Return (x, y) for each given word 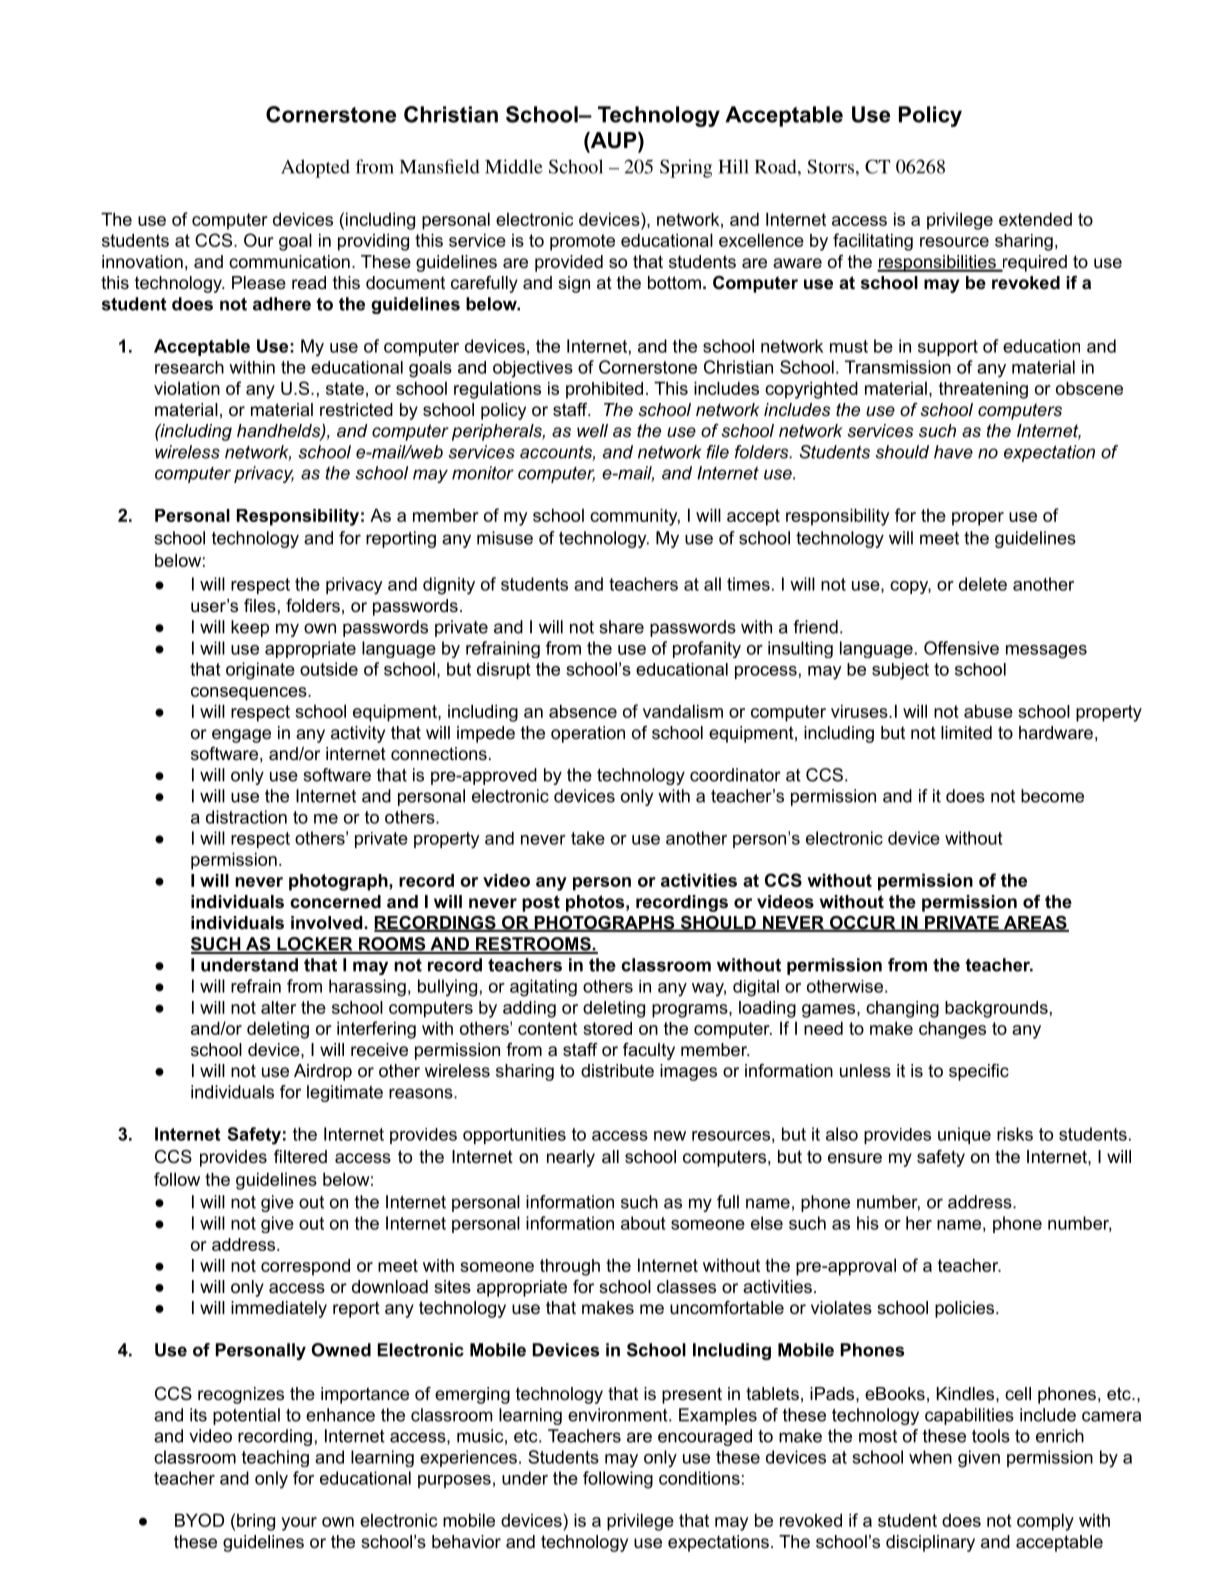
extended (1035, 219)
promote (582, 242)
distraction (246, 817)
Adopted (315, 168)
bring (256, 1522)
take (588, 838)
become (1052, 796)
